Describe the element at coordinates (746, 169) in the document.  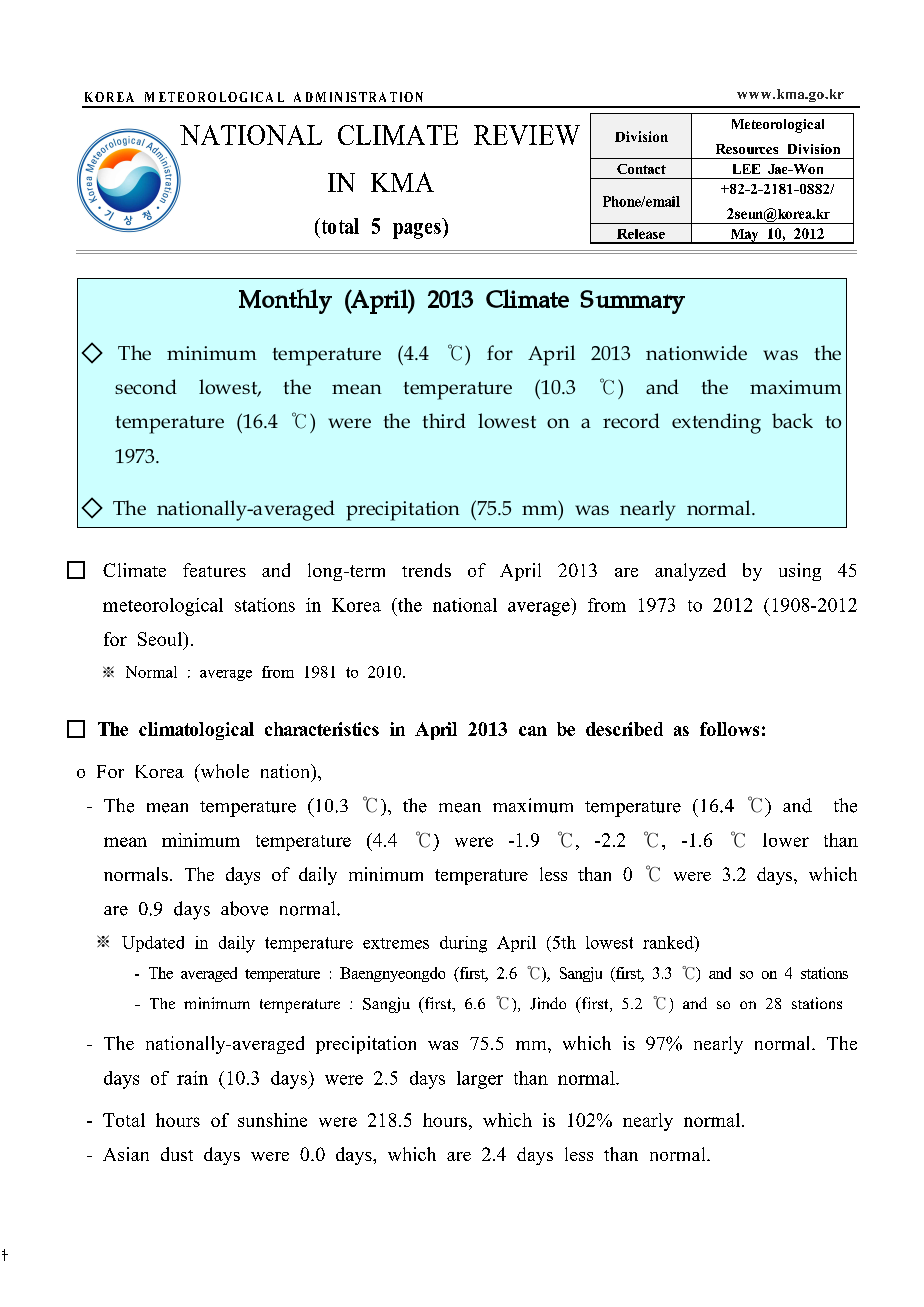
I see `LEE` at that location.
